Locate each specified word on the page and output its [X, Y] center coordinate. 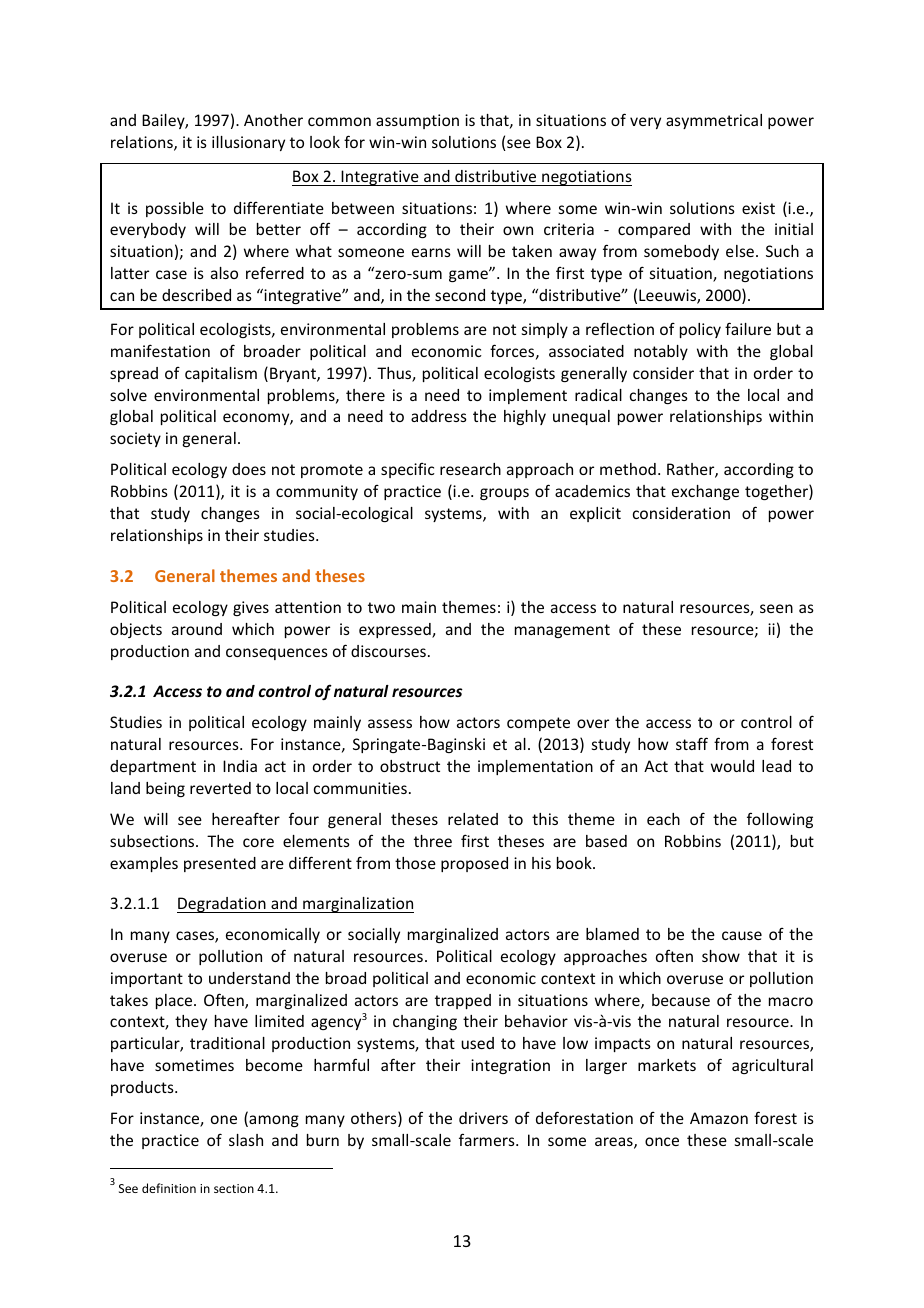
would [732, 766]
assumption [417, 121]
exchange [705, 492]
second [460, 295]
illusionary [248, 143]
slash [246, 1140]
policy [700, 330]
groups [504, 494]
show [721, 956]
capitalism [221, 374]
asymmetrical [714, 121]
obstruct [410, 766]
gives [251, 608]
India [240, 766]
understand [249, 978]
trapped [463, 1001]
